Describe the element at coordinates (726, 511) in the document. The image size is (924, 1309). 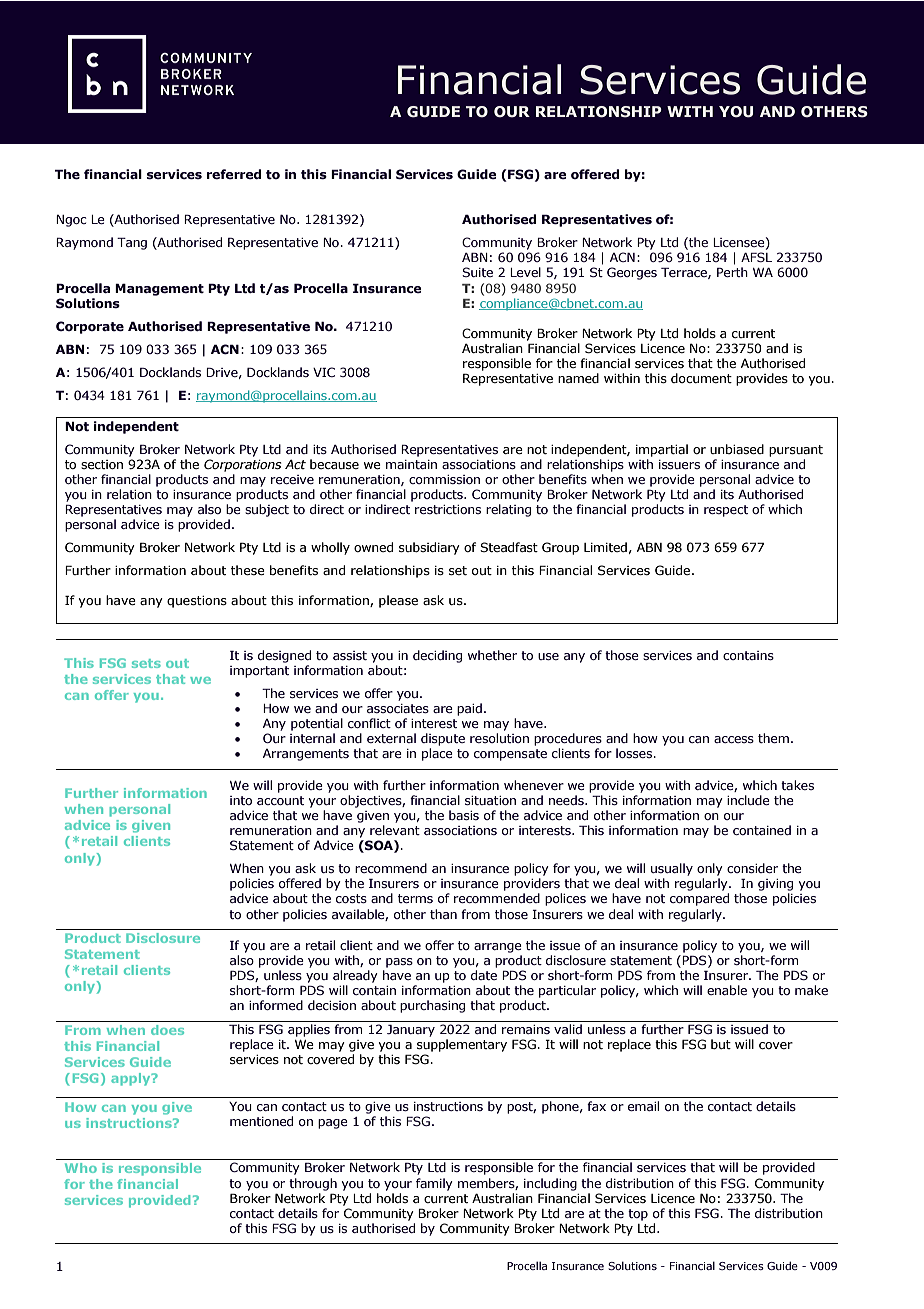
I see `respect` at that location.
